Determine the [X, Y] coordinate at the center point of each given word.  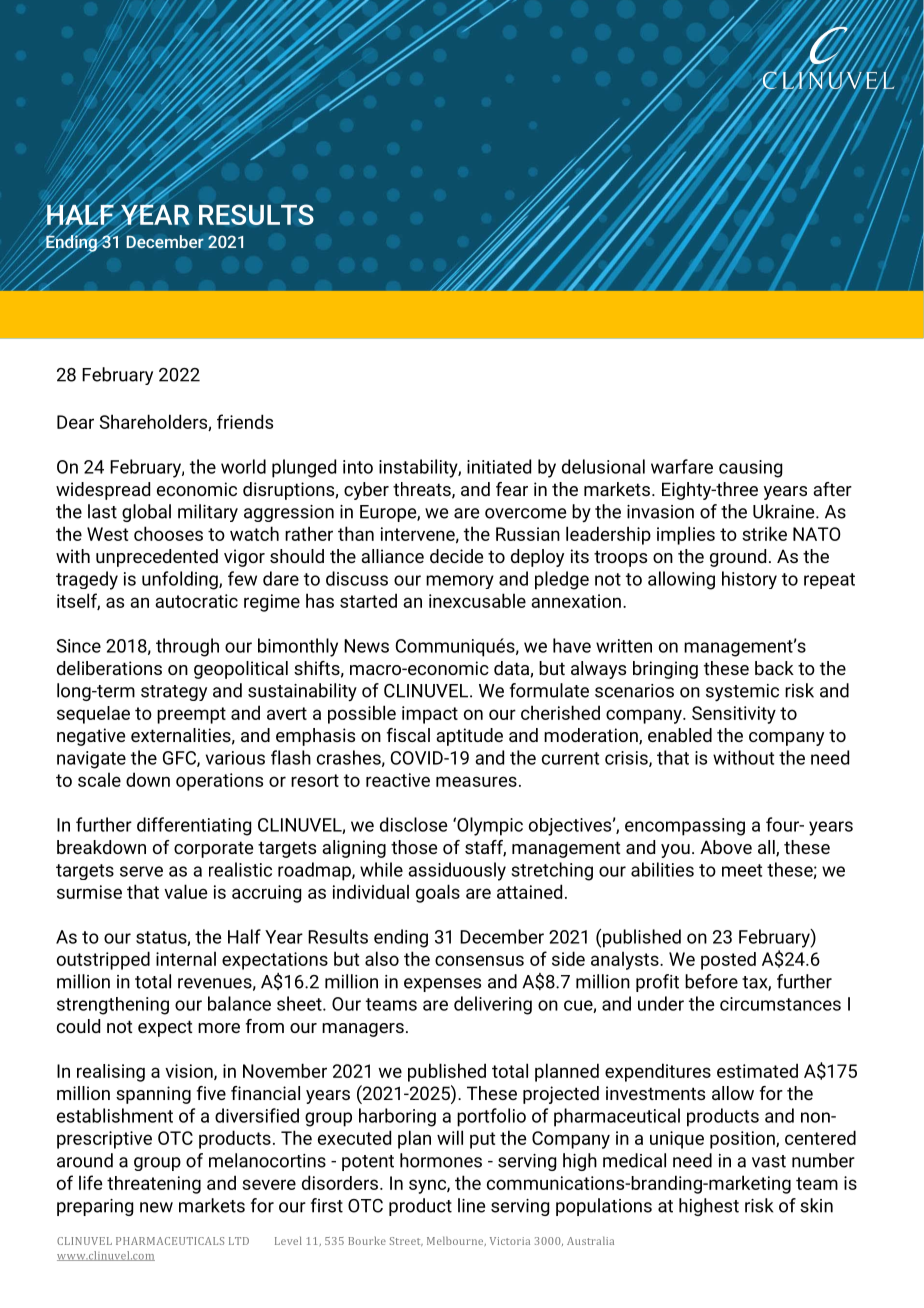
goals [438, 893]
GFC [180, 759]
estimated [757, 1070]
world [243, 466]
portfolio [491, 1117]
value [185, 891]
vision [190, 1072]
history [749, 580]
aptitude [469, 737]
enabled [680, 735]
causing [750, 469]
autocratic [196, 601]
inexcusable [477, 600]
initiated [499, 466]
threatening [154, 1185]
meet [742, 870]
